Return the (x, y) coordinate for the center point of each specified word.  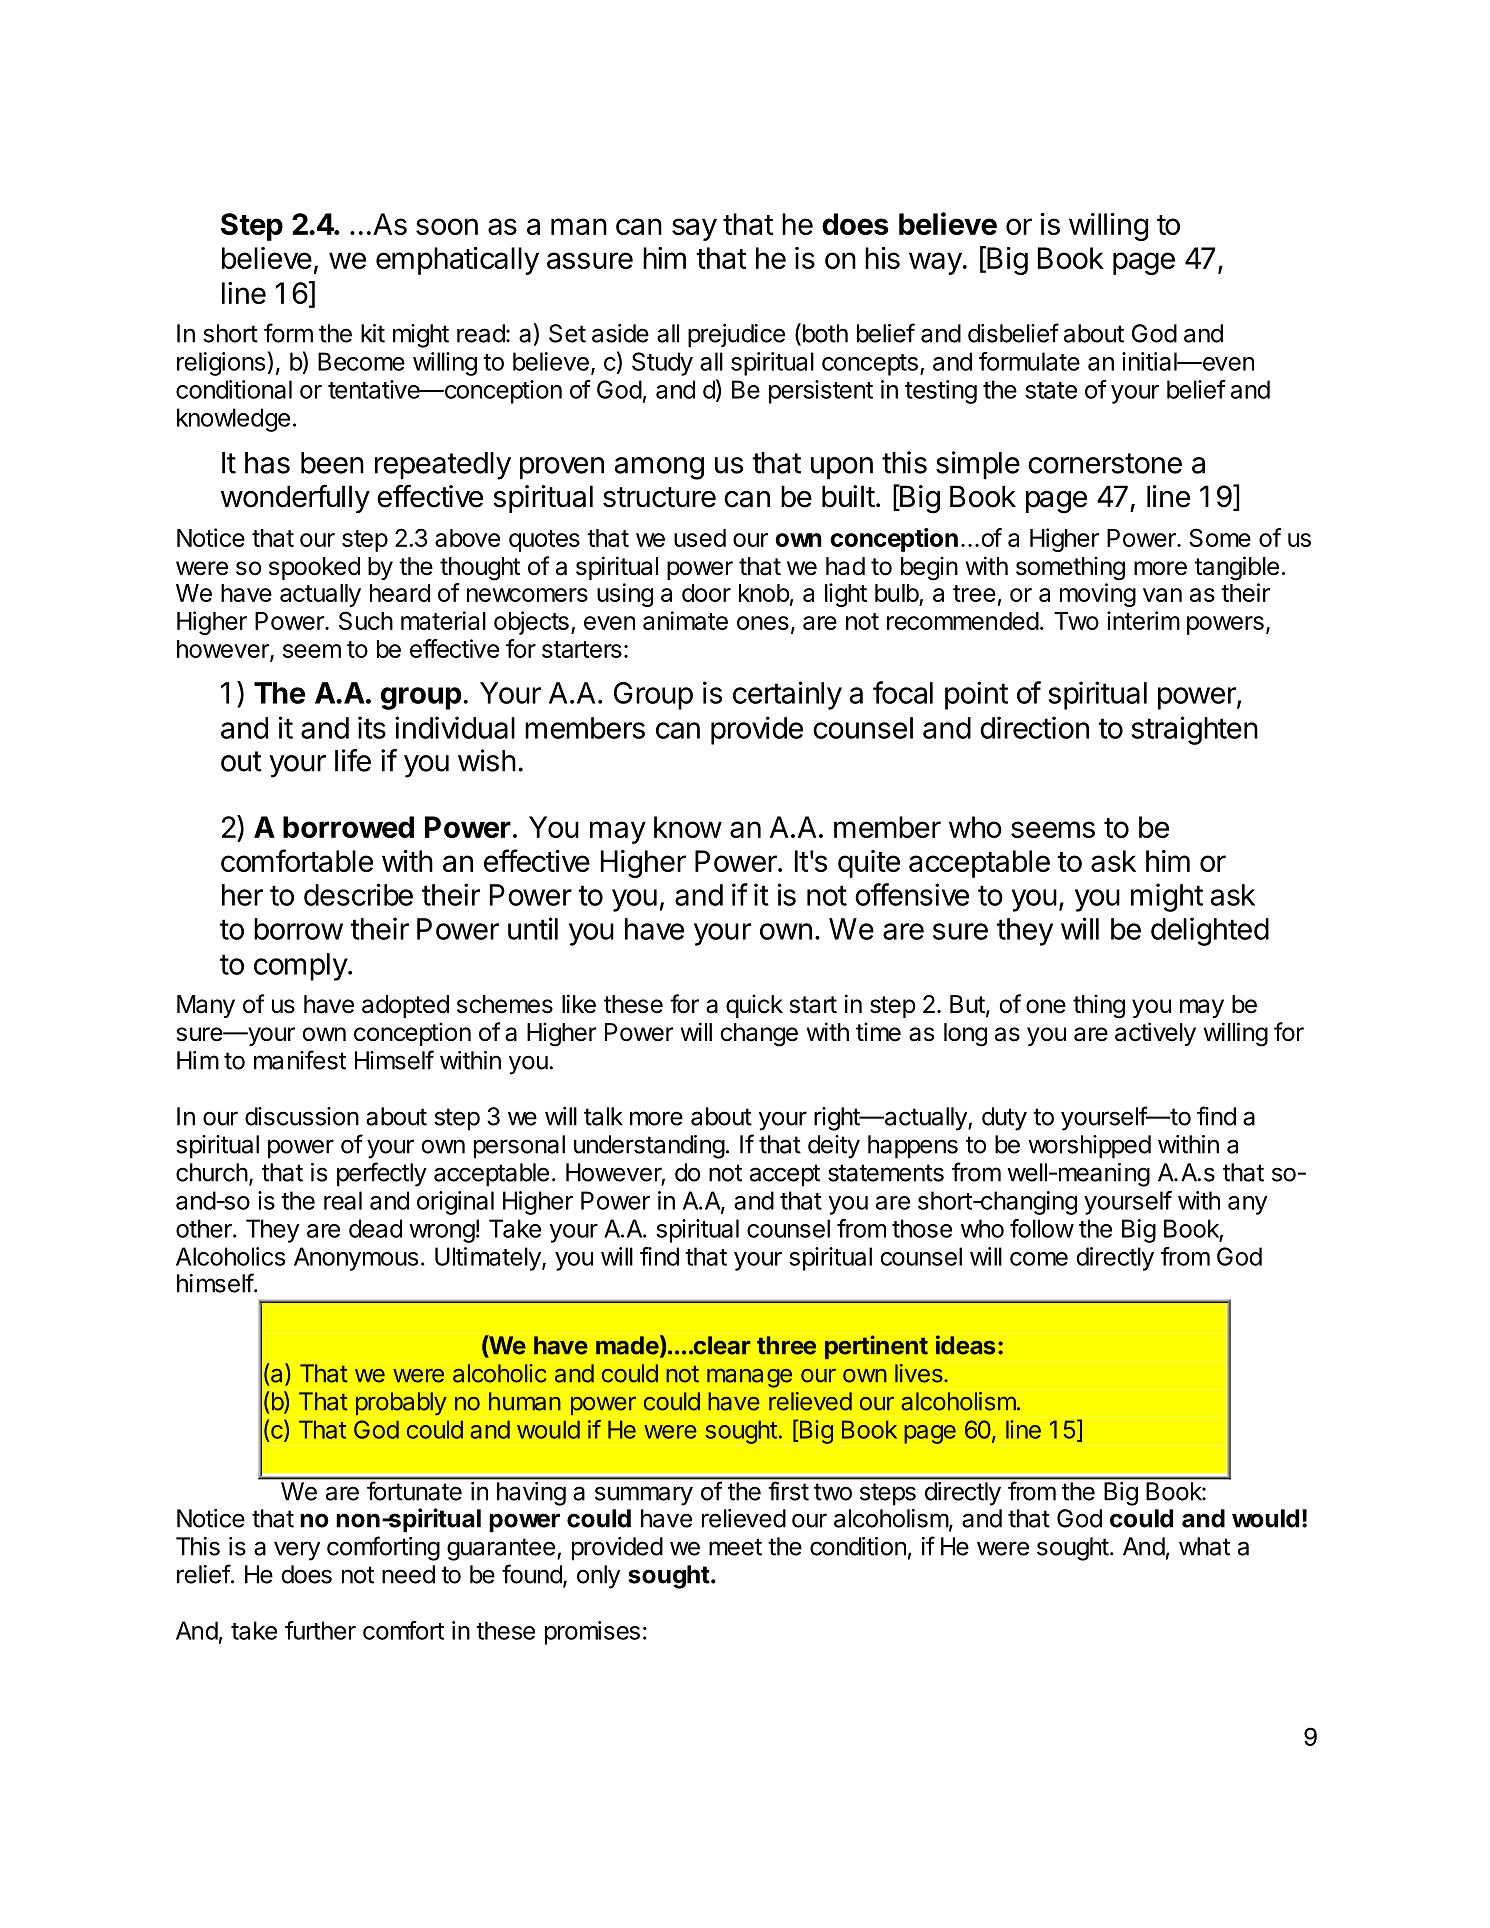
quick (754, 1006)
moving (1098, 595)
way (935, 263)
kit (373, 333)
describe (358, 894)
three (786, 1345)
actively (1155, 1034)
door (706, 593)
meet (735, 1547)
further (320, 1630)
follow (1042, 1228)
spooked (314, 568)
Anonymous (356, 1259)
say (694, 229)
